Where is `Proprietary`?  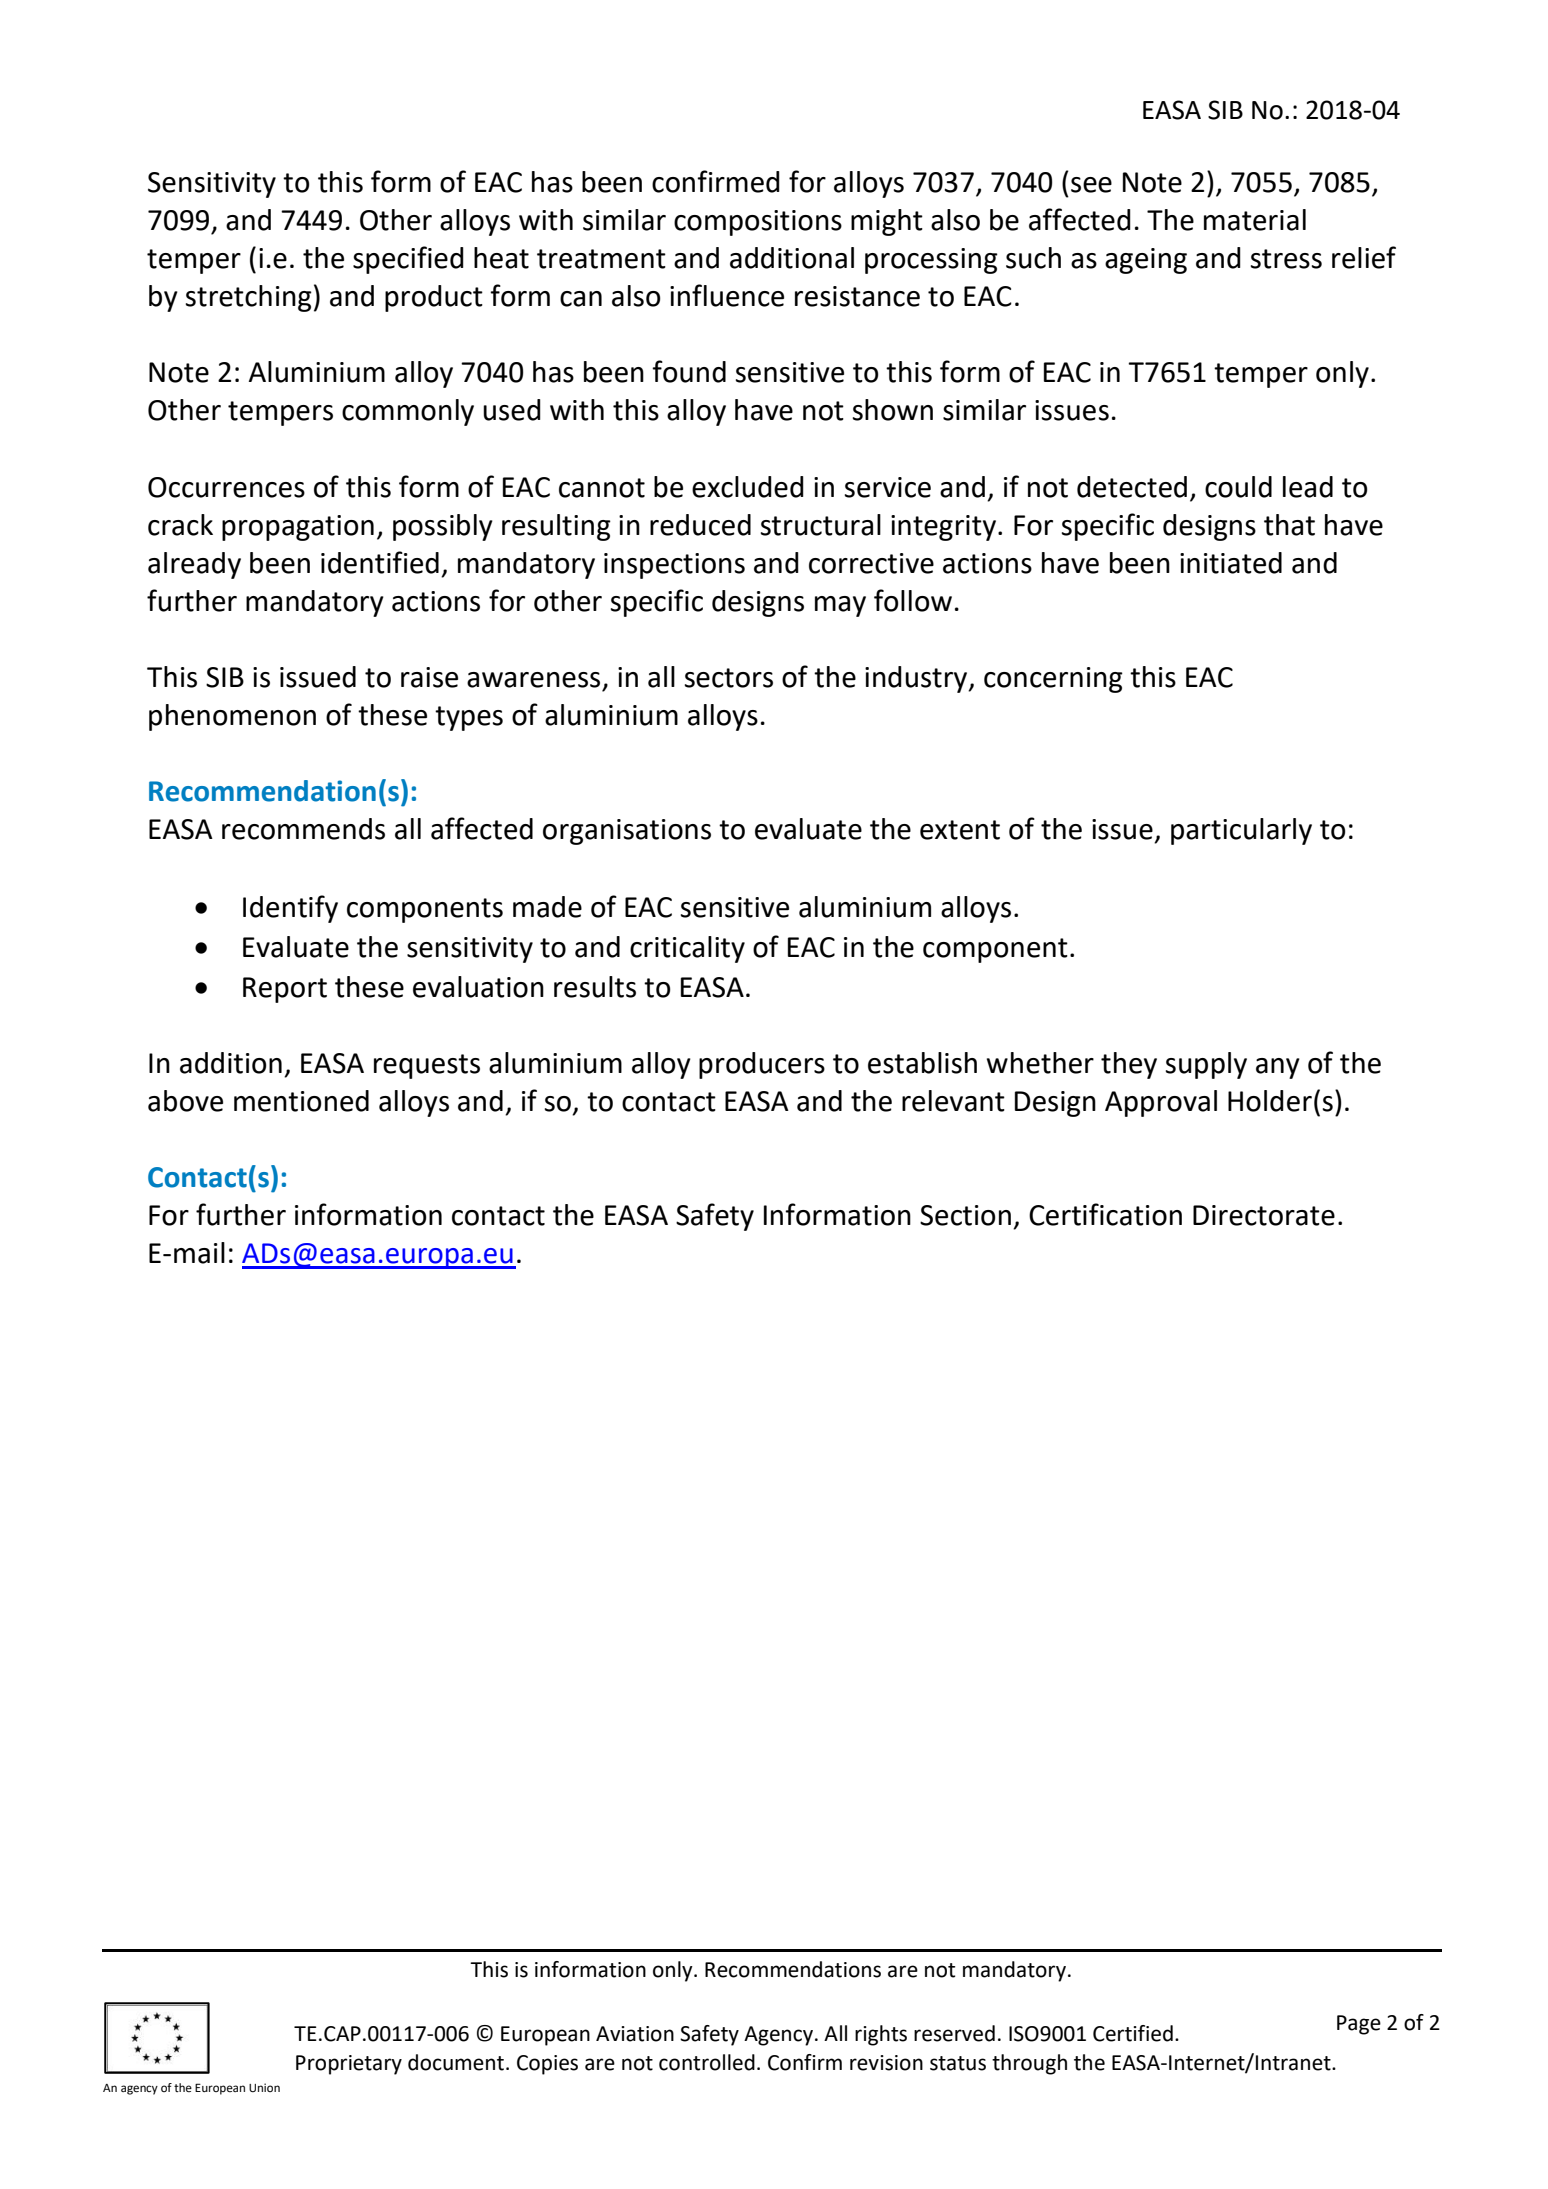 Proprietary is located at coordinates (349, 2065).
